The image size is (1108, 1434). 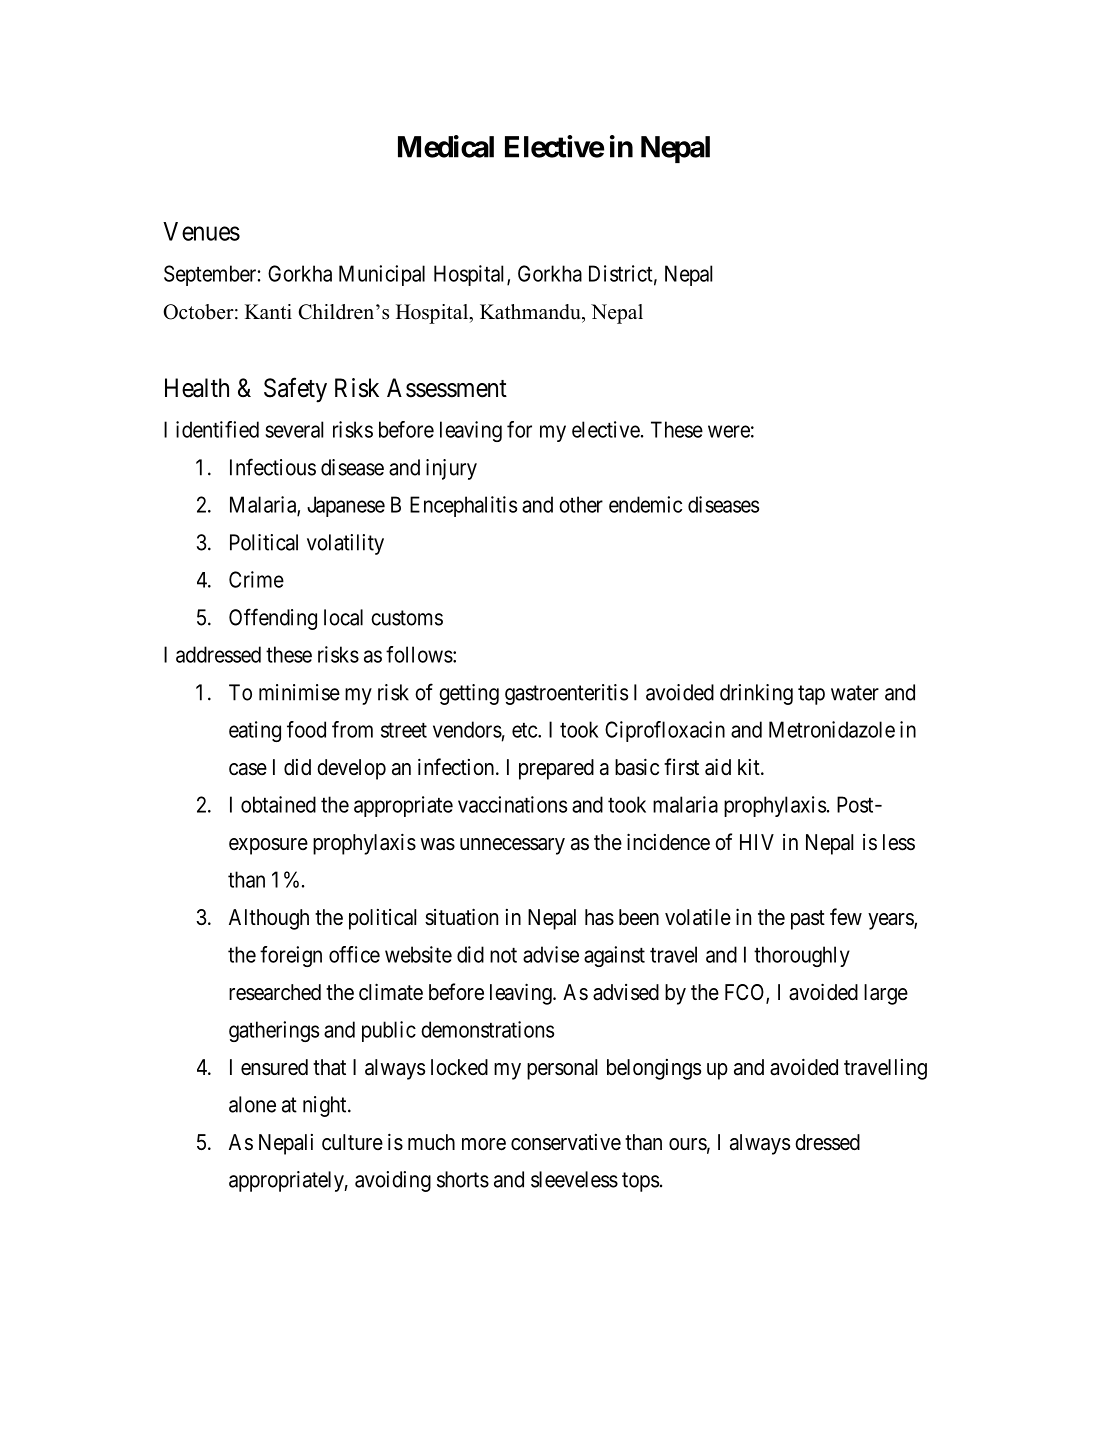 I want to click on alone, so click(x=252, y=1104).
